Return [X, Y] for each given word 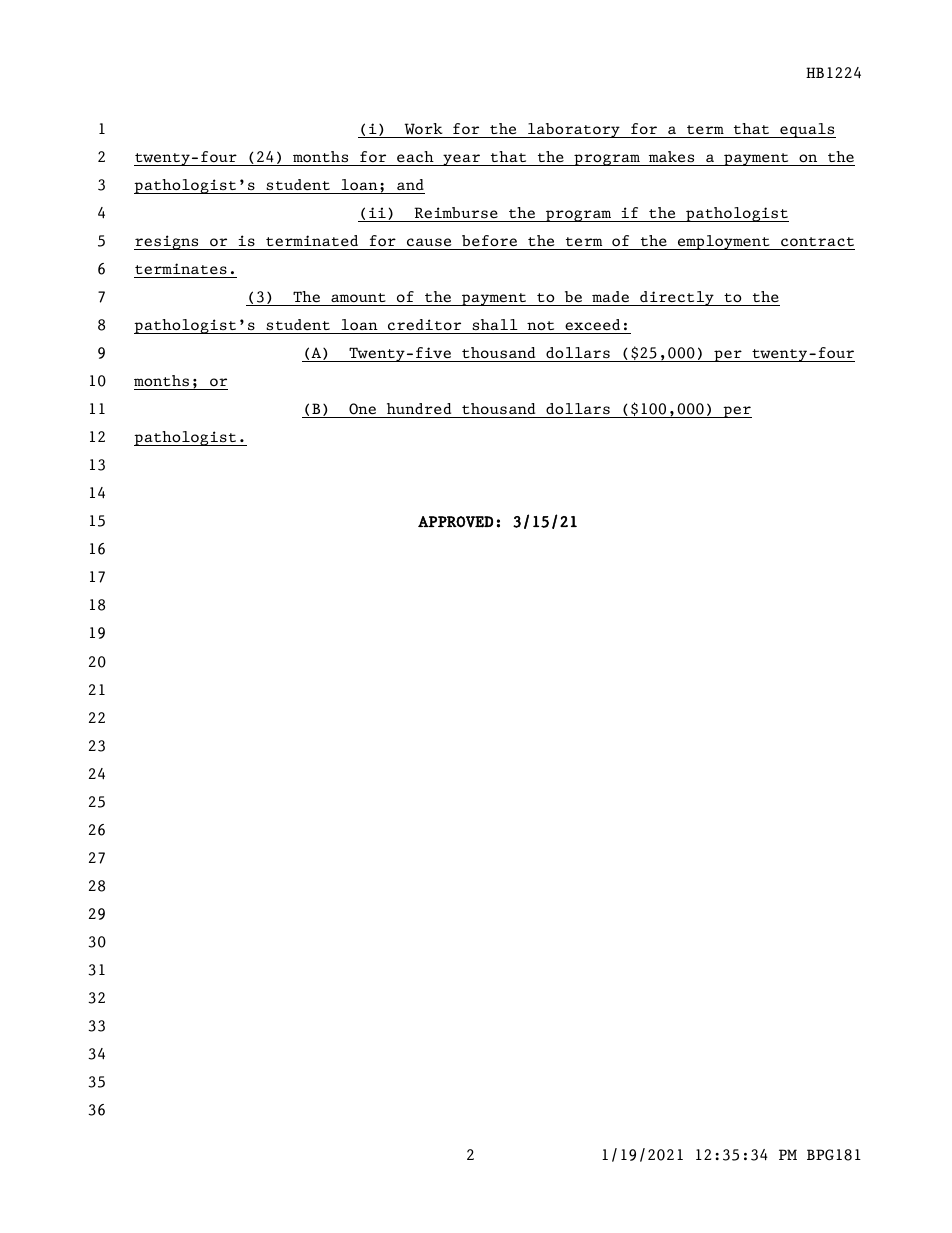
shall [495, 325]
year [461, 160]
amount [358, 297]
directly [677, 298]
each [415, 156]
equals [807, 130]
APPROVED [455, 522]
